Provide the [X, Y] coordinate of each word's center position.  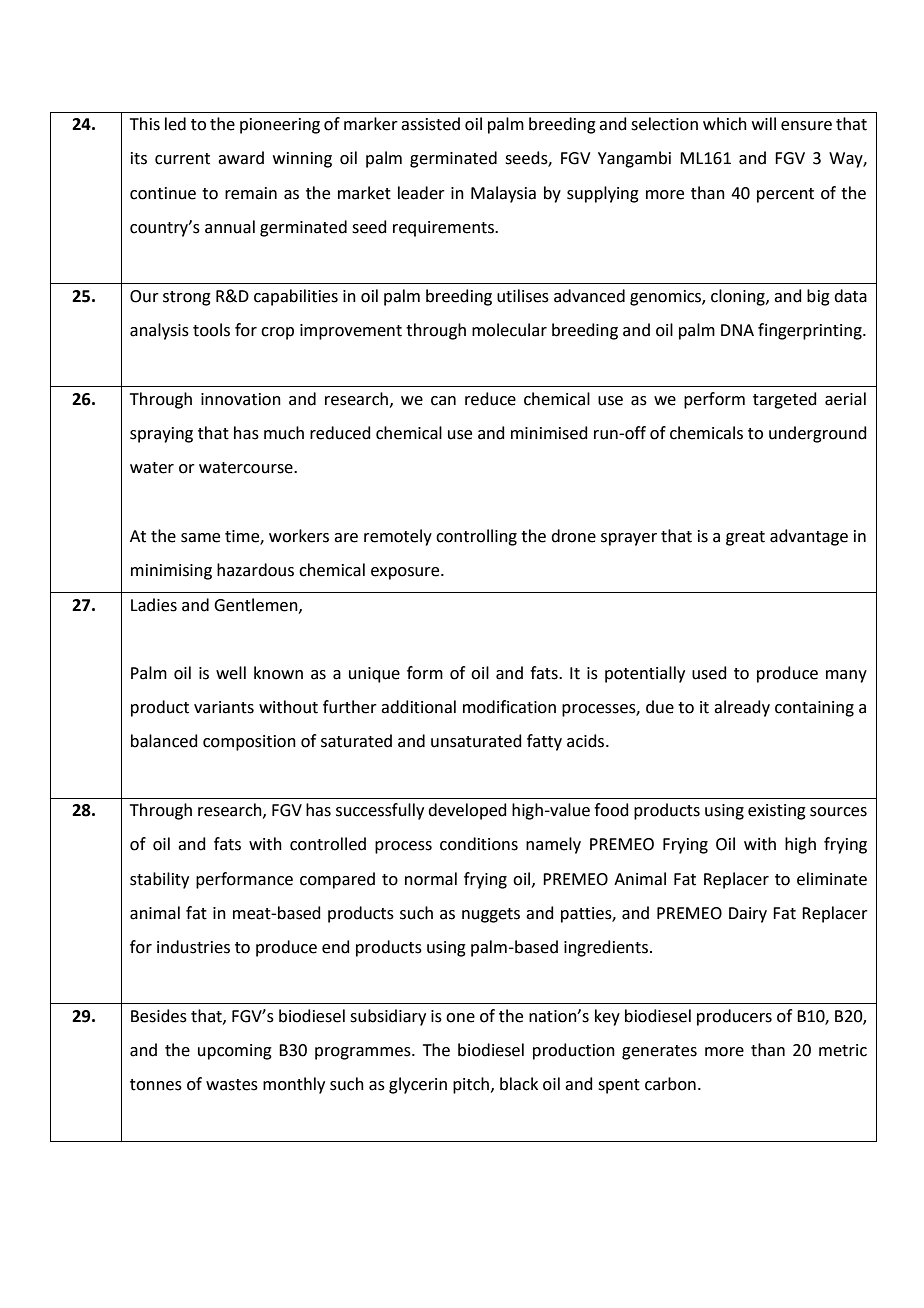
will [764, 123]
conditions [479, 844]
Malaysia [503, 194]
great [745, 538]
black [519, 1084]
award [241, 158]
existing [777, 812]
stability [159, 880]
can [443, 401]
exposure [406, 573]
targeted [785, 400]
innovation [241, 399]
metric [843, 1050]
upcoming [235, 1052]
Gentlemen [257, 605]
